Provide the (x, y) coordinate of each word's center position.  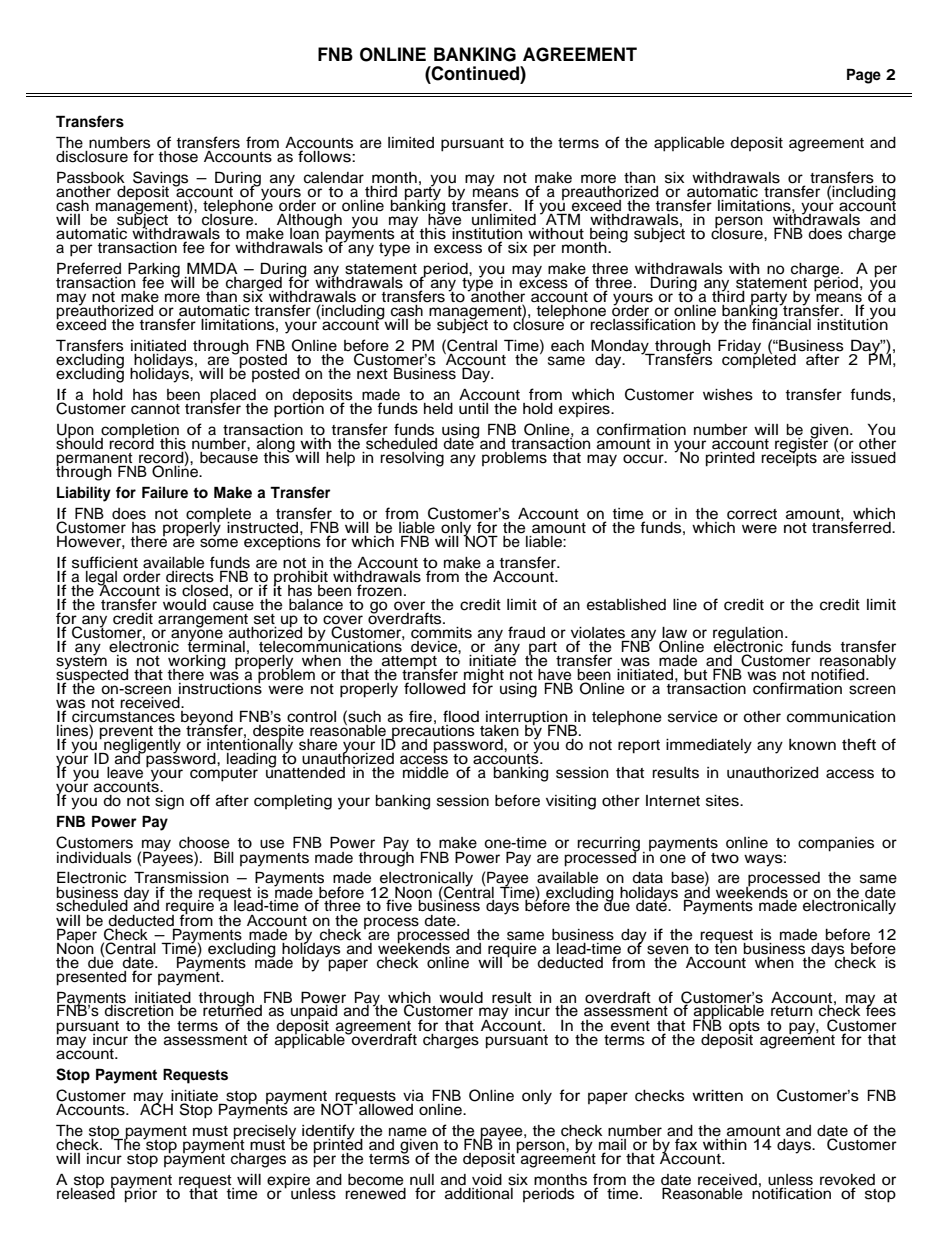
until (473, 409)
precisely (265, 1133)
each (567, 346)
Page (864, 76)
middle (426, 773)
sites (723, 801)
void (487, 1180)
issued (873, 456)
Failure (165, 492)
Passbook (91, 177)
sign (169, 802)
